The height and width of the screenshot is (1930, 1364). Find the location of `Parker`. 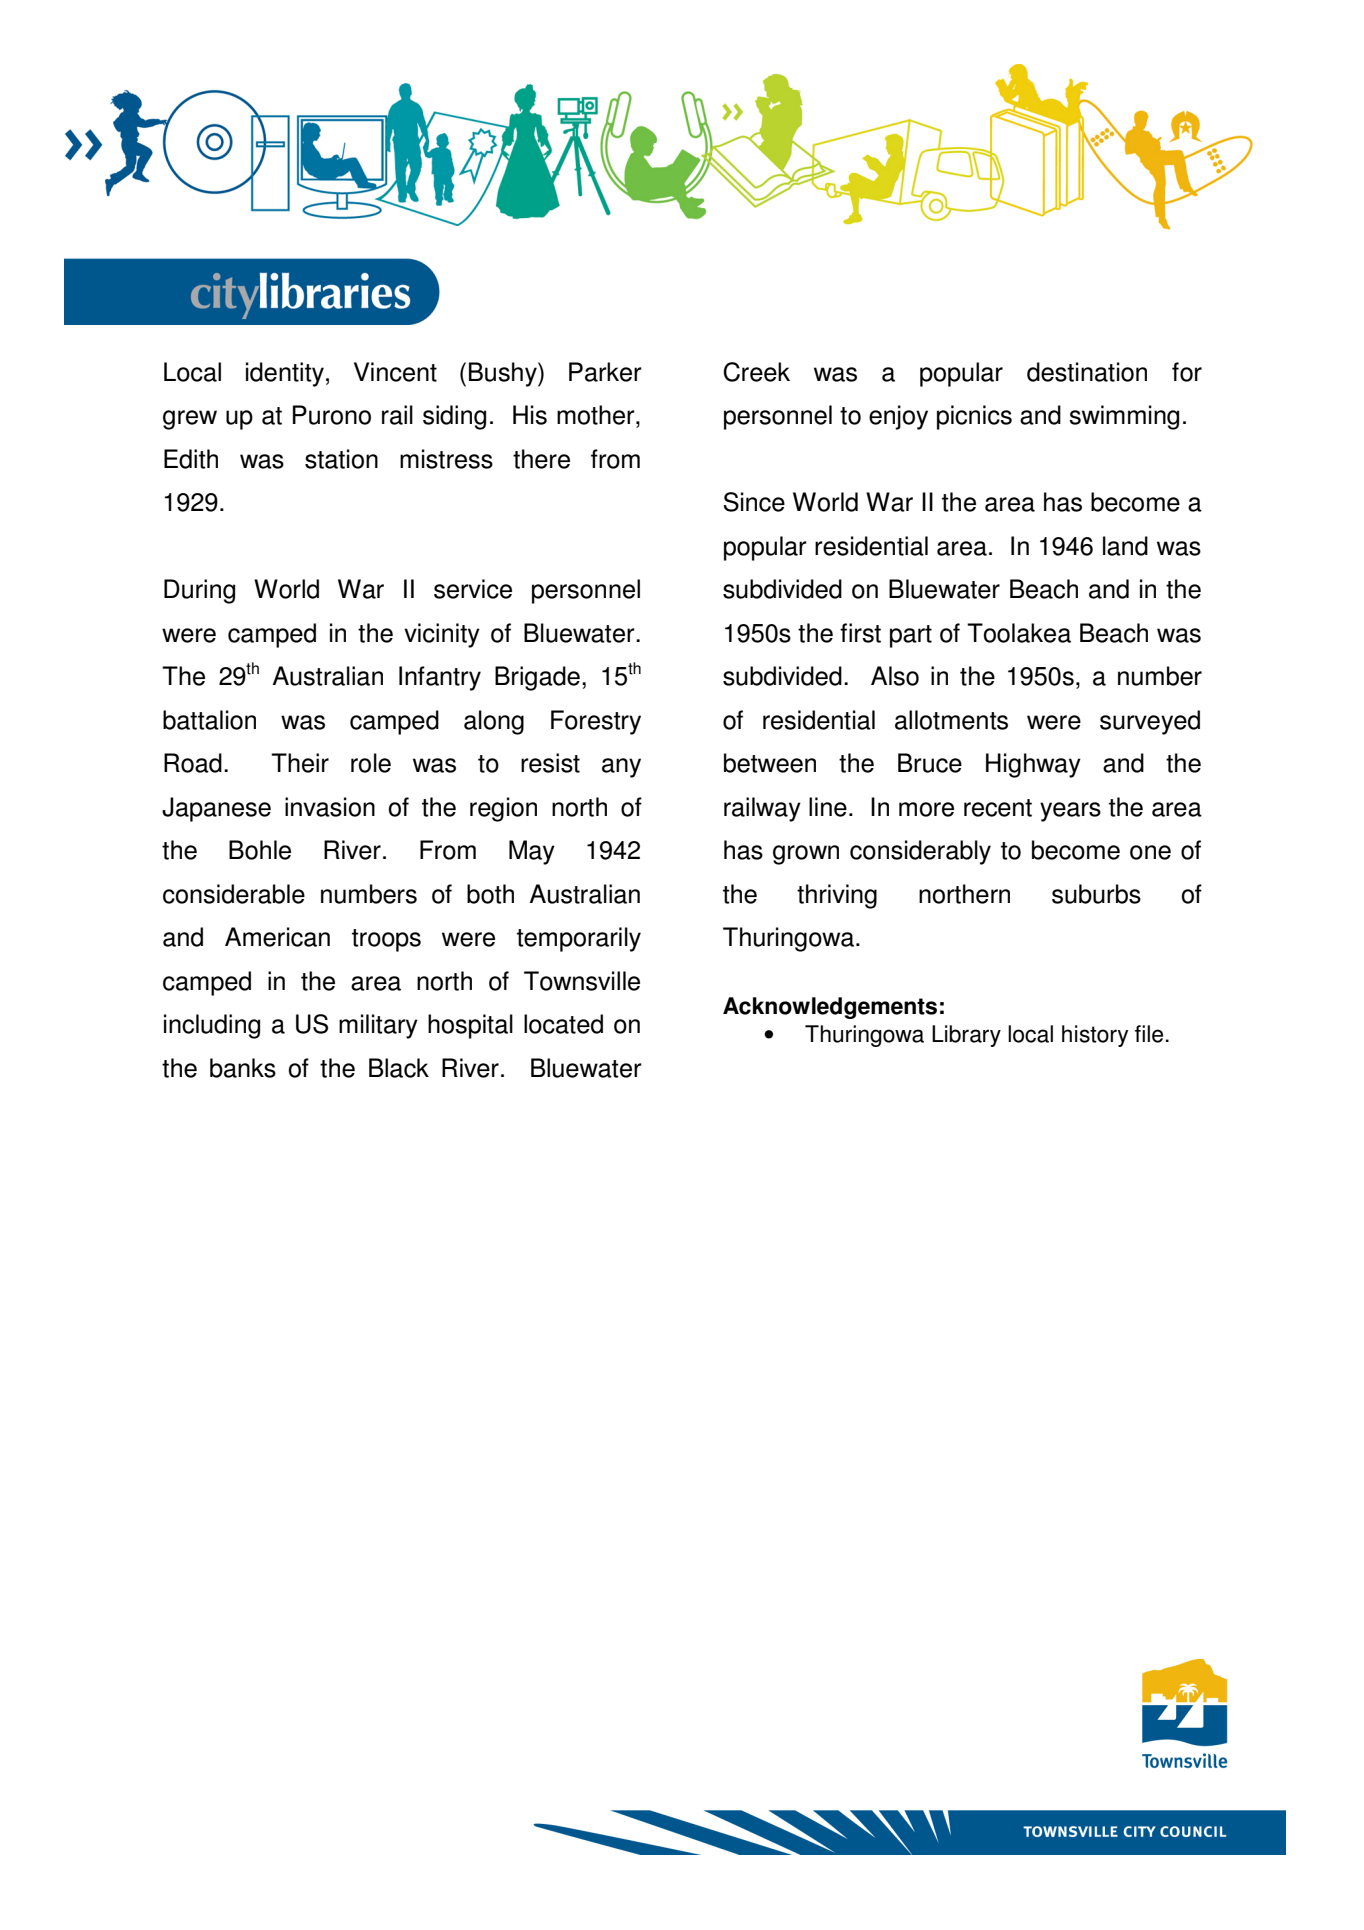

Parker is located at coordinates (605, 372).
